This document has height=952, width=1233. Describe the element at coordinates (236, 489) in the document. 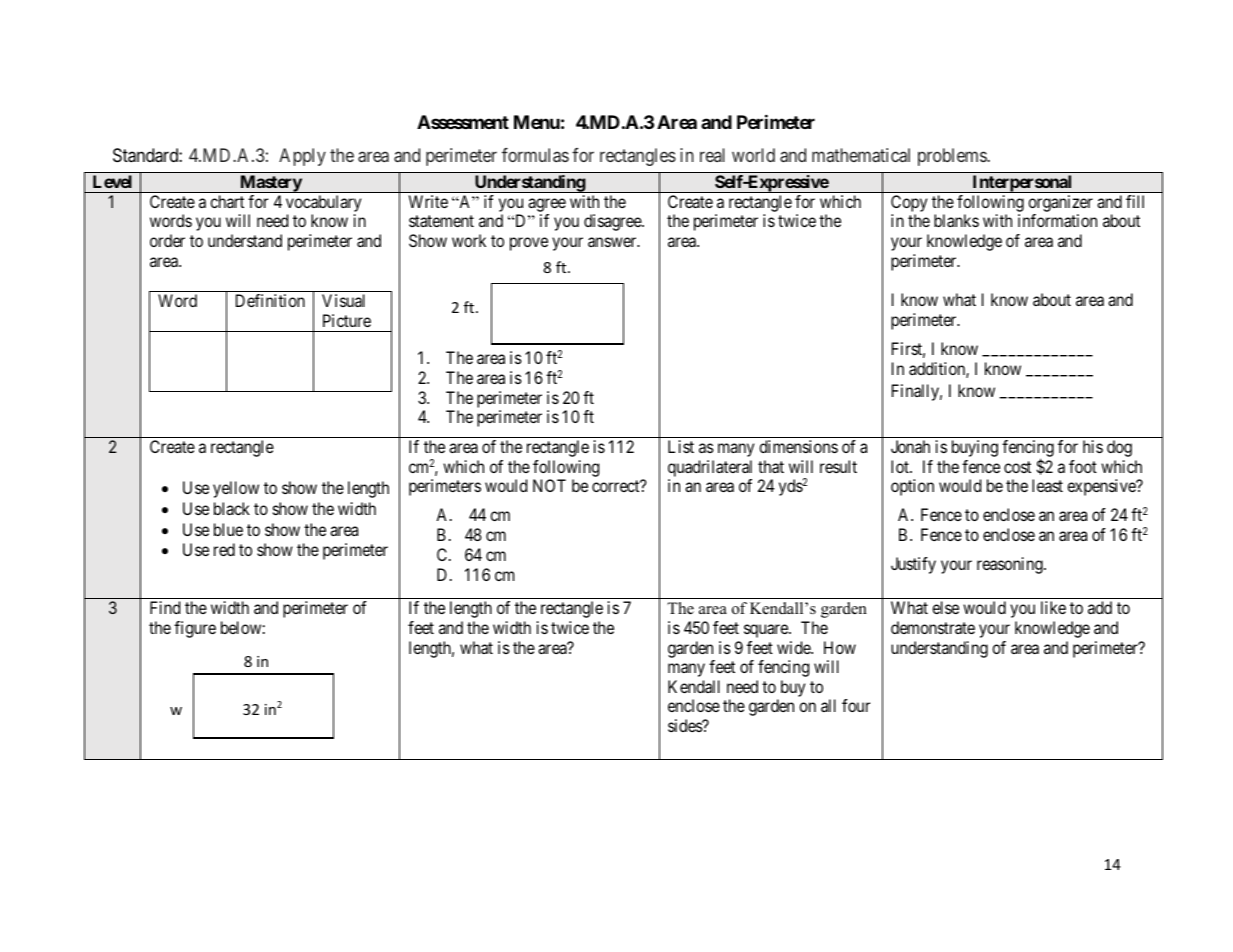

I see `yellow` at that location.
